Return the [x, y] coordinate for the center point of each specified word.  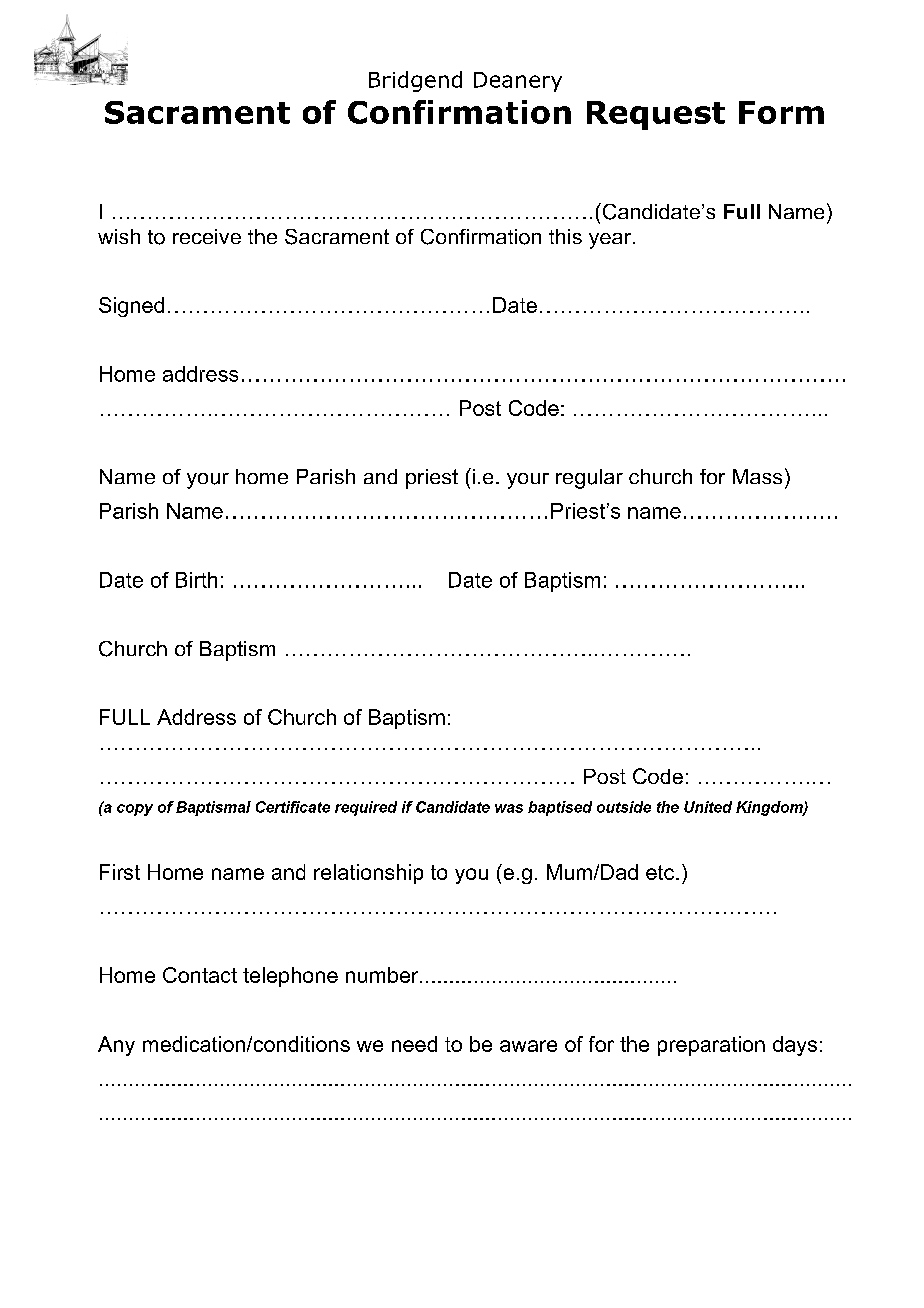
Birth [196, 580]
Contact [200, 975]
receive [207, 236]
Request [656, 115]
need [414, 1044]
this [565, 236]
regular [589, 479]
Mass [757, 476]
